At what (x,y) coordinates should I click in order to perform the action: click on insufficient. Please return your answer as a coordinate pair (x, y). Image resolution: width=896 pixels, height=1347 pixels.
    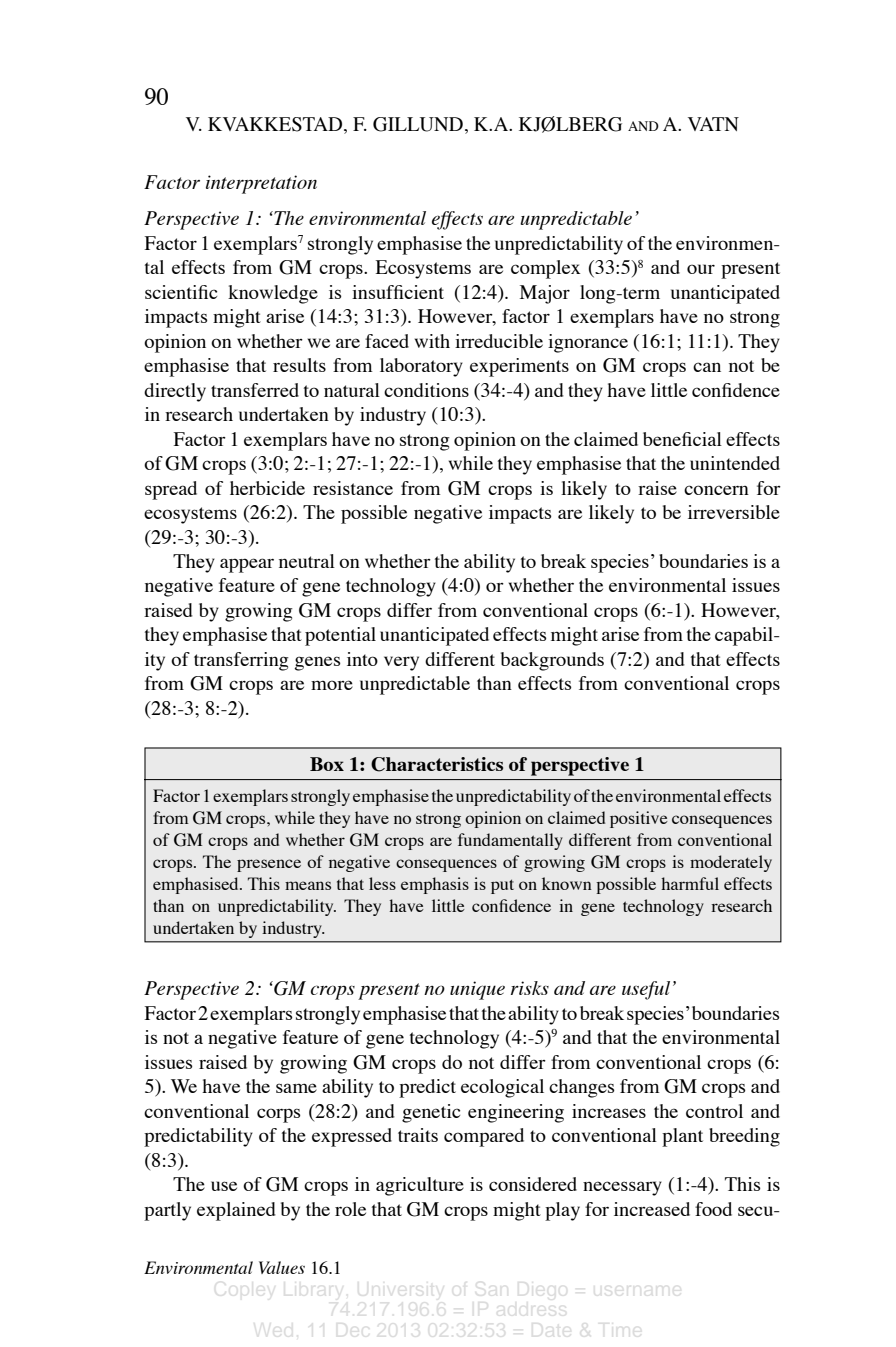
    Looking at the image, I should click on (398, 292).
